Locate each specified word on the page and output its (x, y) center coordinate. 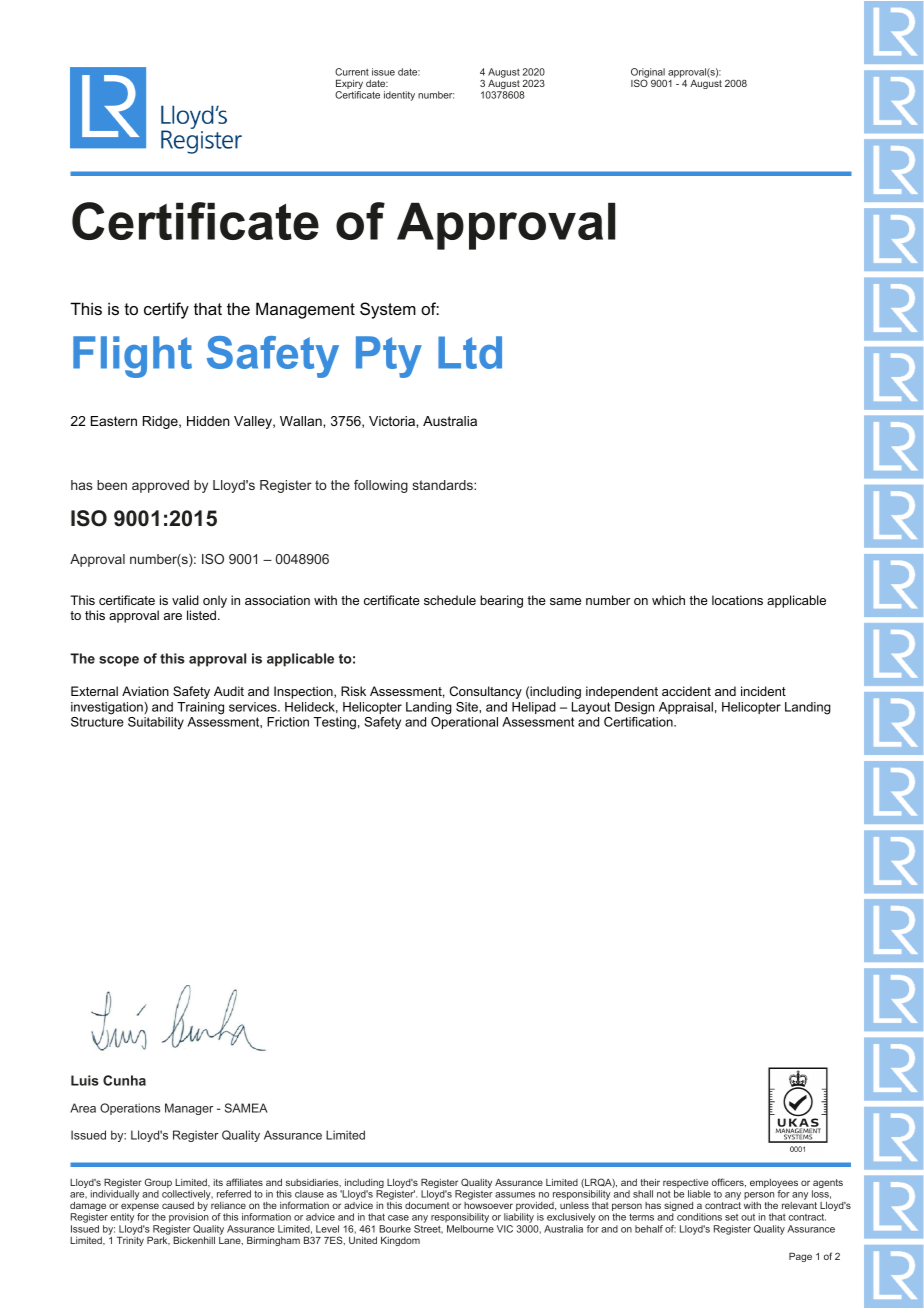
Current (352, 72)
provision (189, 1218)
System (388, 310)
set (731, 1217)
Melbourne (470, 1229)
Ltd (470, 352)
